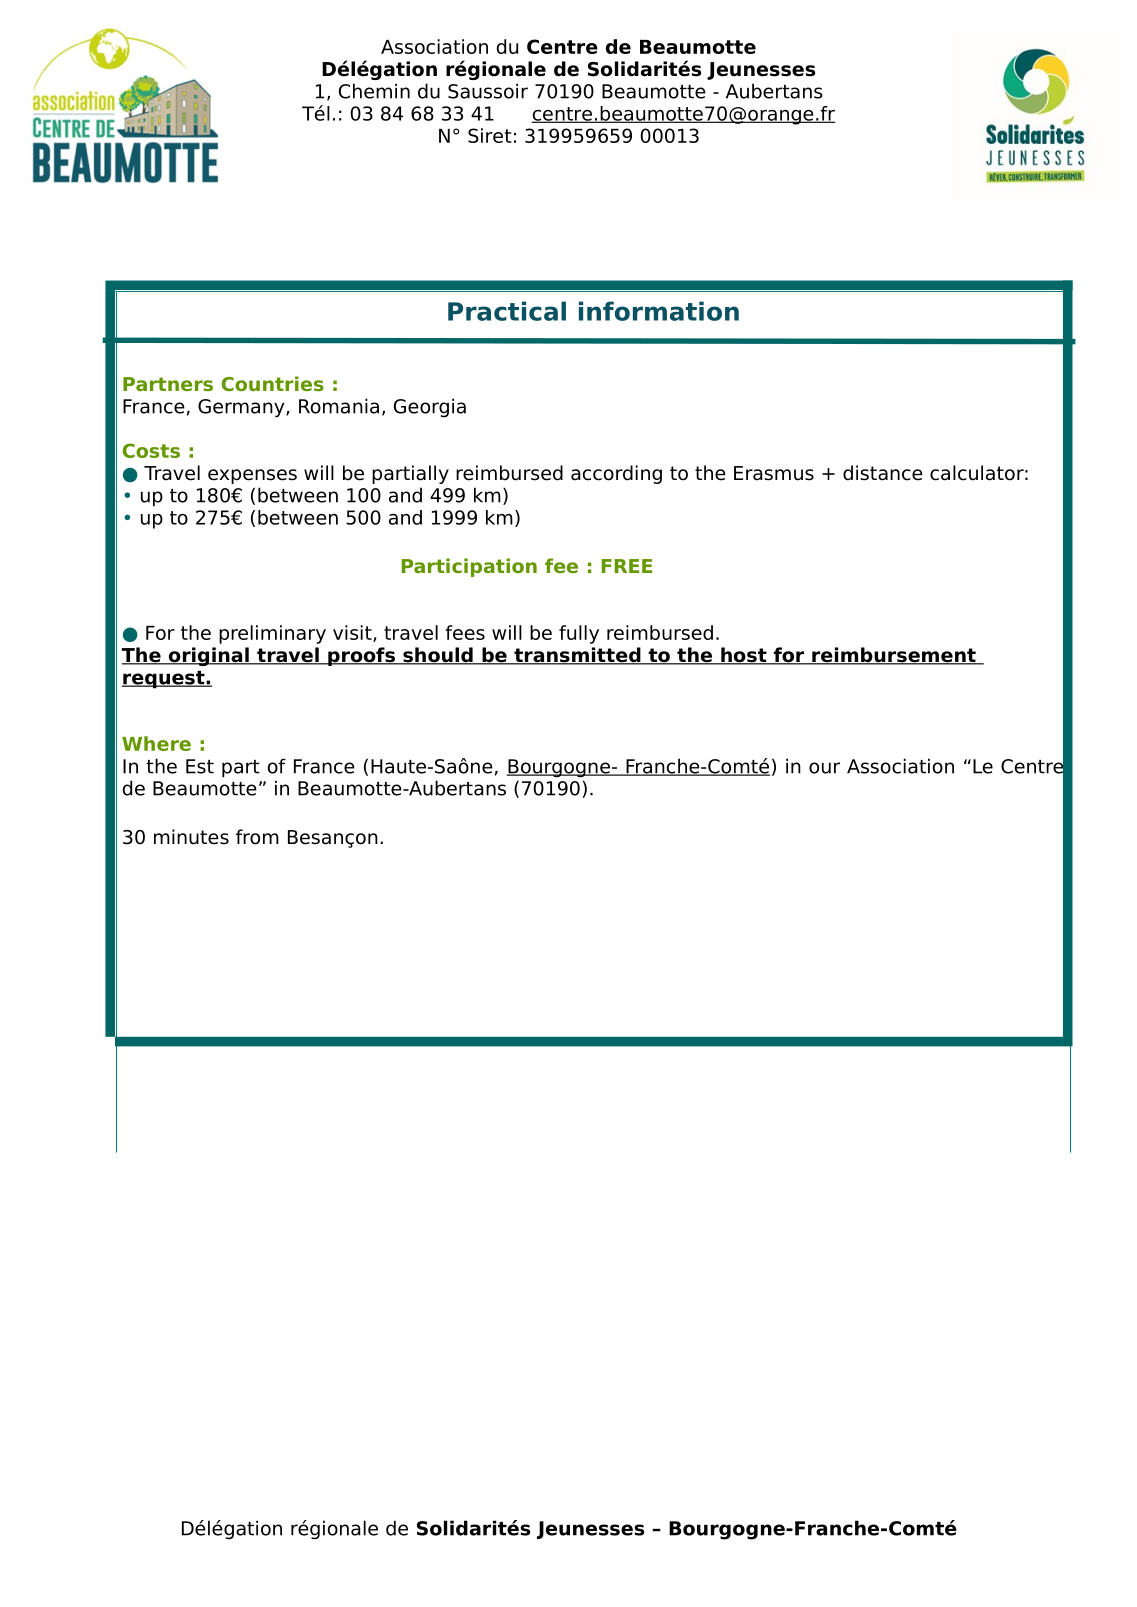 Image resolution: width=1137 pixels, height=1607 pixels. What do you see at coordinates (744, 656) in the screenshot?
I see `host` at bounding box center [744, 656].
